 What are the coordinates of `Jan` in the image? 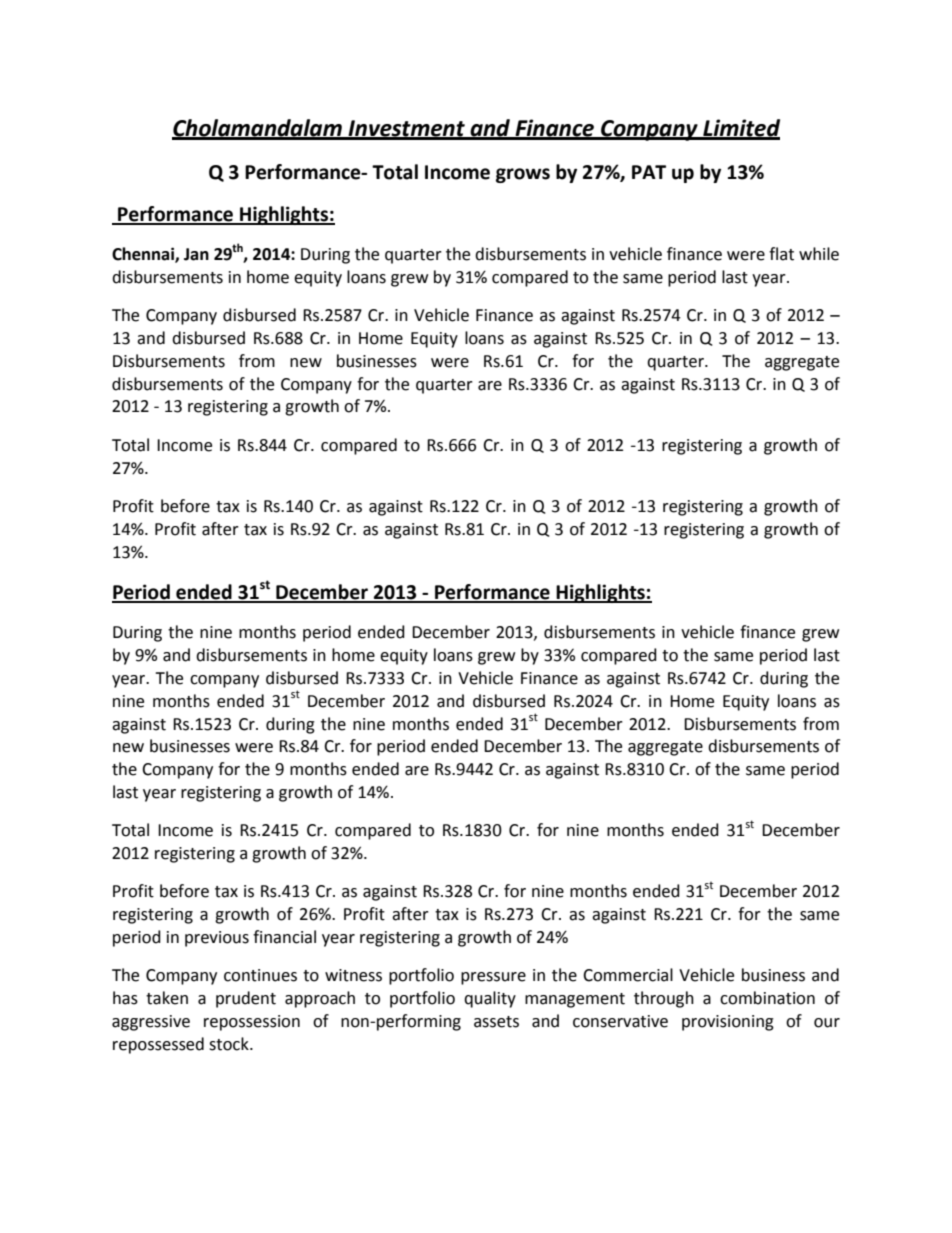 It's located at (196, 254).
